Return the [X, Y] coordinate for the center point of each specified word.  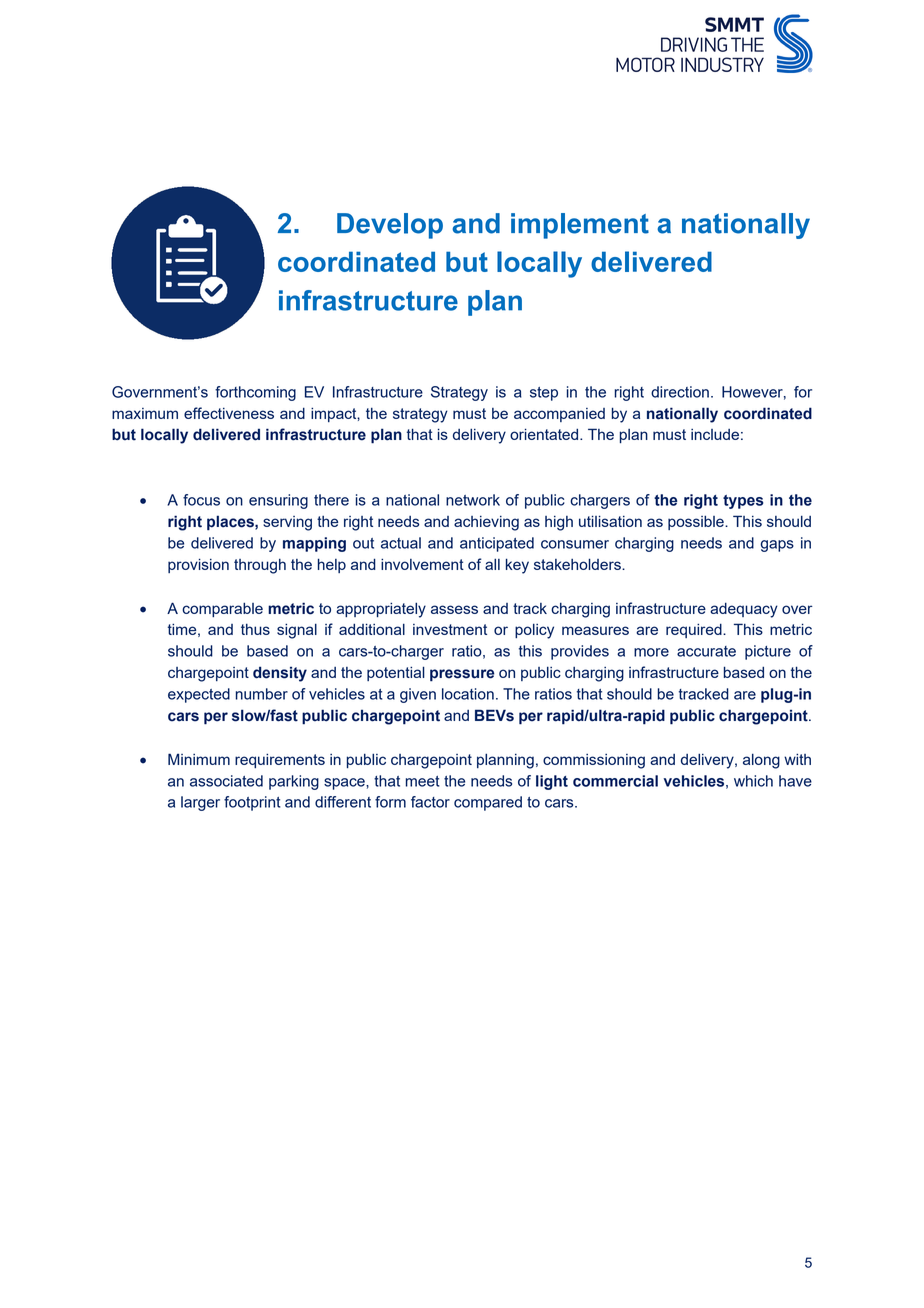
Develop [390, 226]
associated [226, 781]
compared [488, 803]
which [753, 781]
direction [680, 392]
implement [580, 226]
